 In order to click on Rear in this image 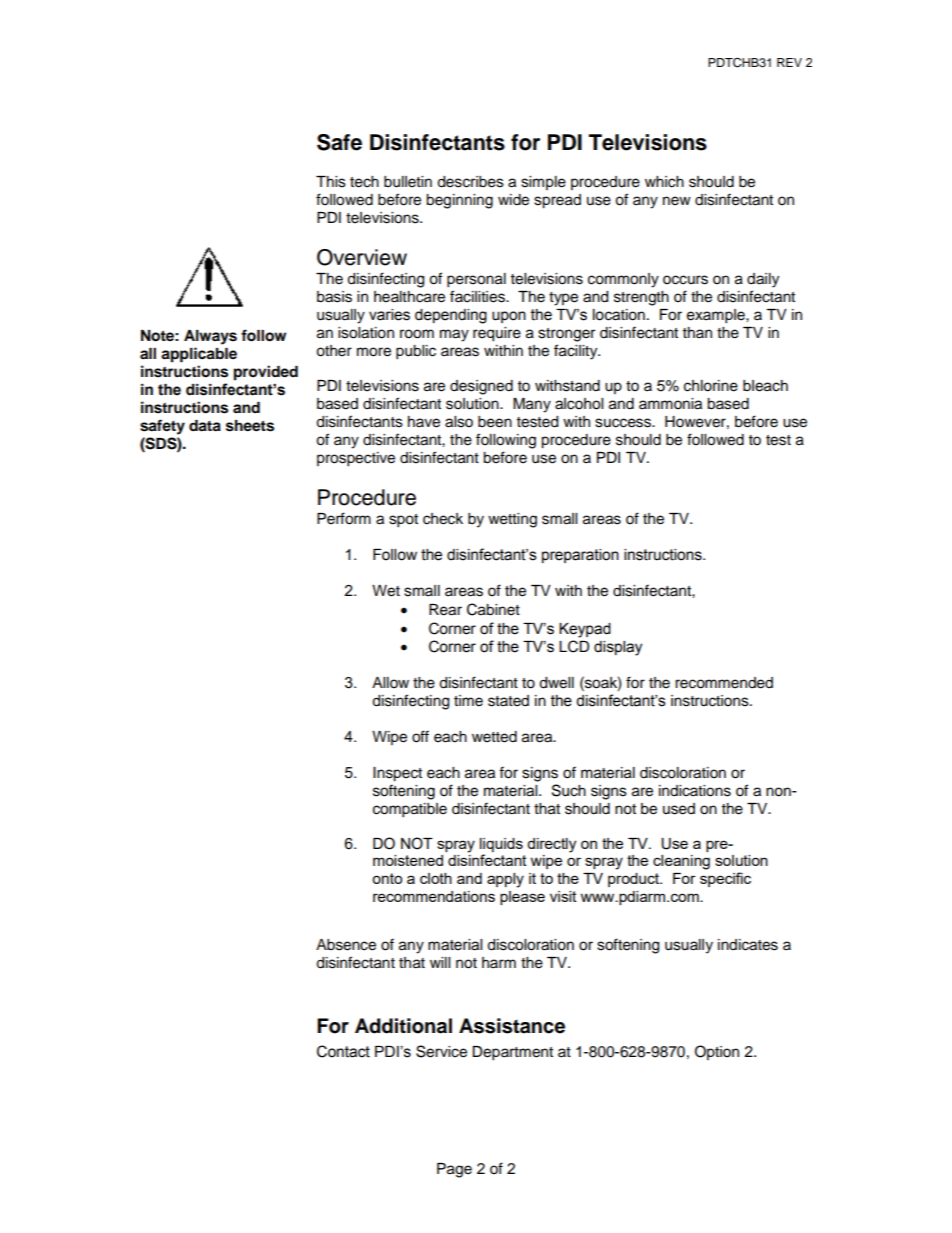, I will do `click(445, 610)`.
